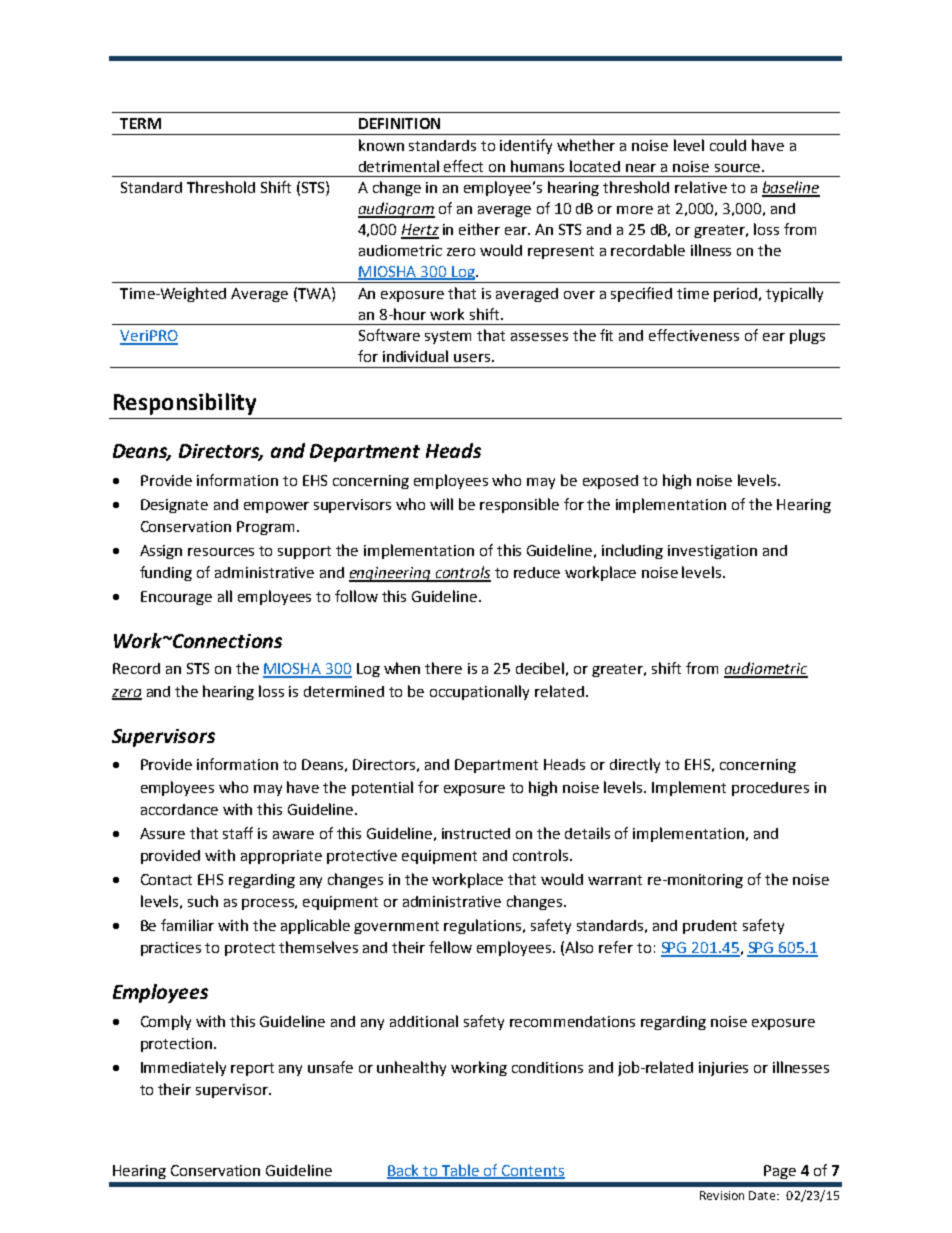 This image has width=952, height=1233. Describe the element at coordinates (526, 146) in the image. I see `identify` at that location.
